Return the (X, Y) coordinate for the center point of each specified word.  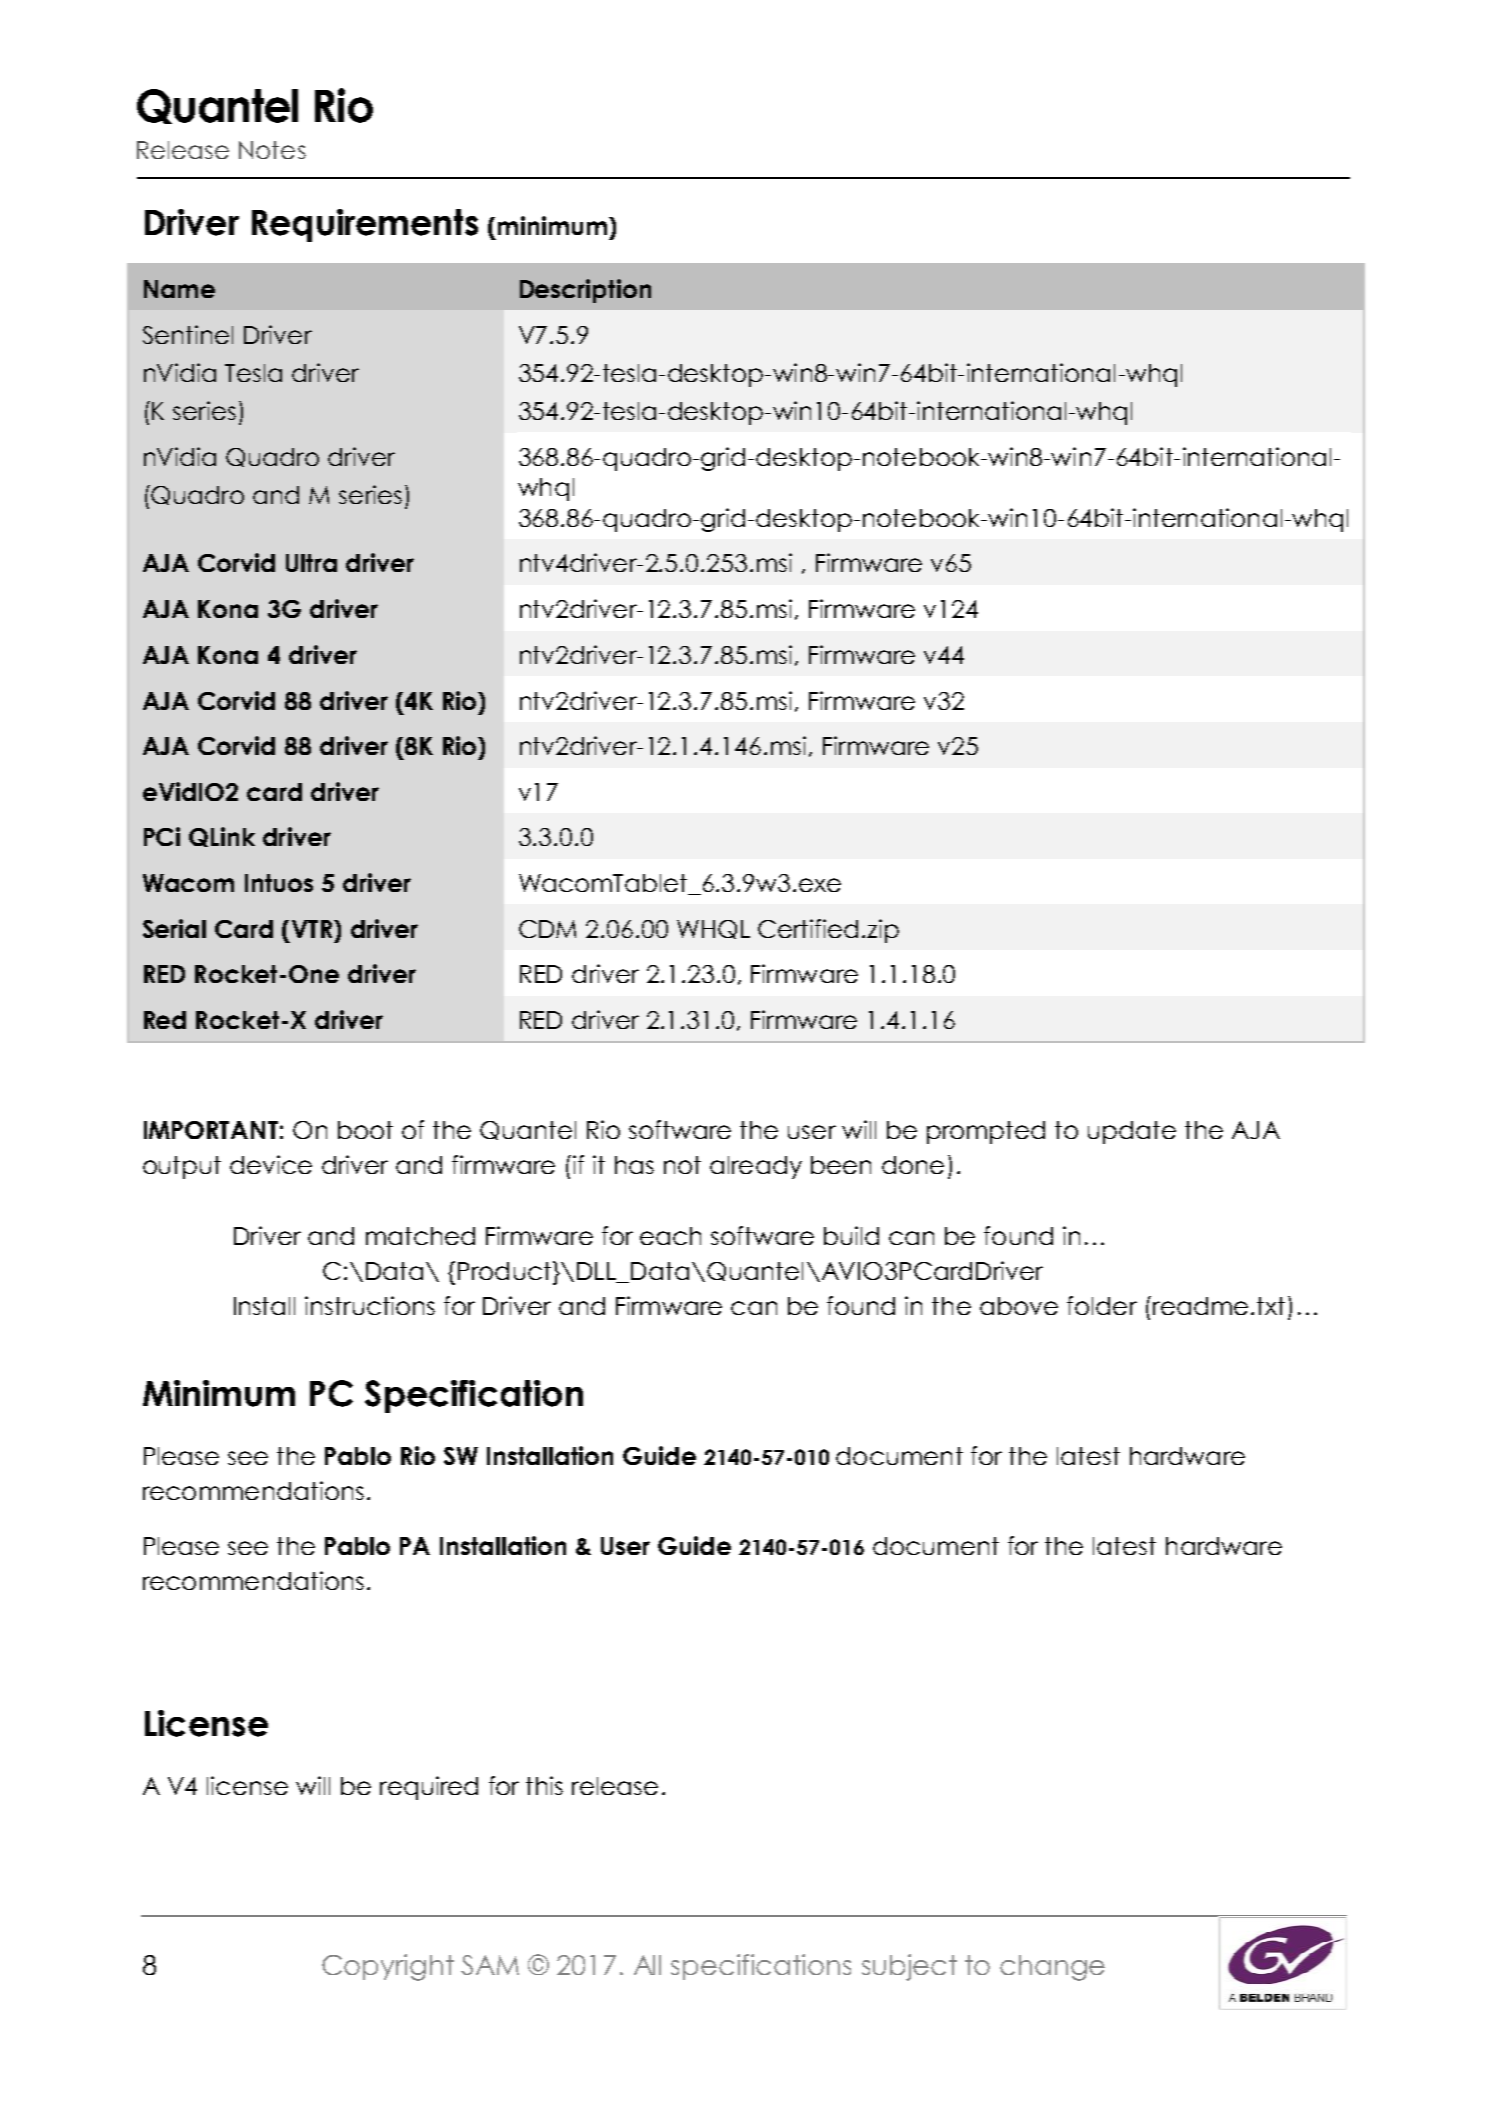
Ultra (311, 563)
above (1019, 1306)
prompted (986, 1132)
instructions (370, 1305)
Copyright (388, 1967)
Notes (272, 150)
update (1132, 1132)
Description (585, 291)
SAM (490, 1965)
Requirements (365, 225)
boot (365, 1130)
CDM (547, 929)
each (670, 1236)
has (634, 1165)
